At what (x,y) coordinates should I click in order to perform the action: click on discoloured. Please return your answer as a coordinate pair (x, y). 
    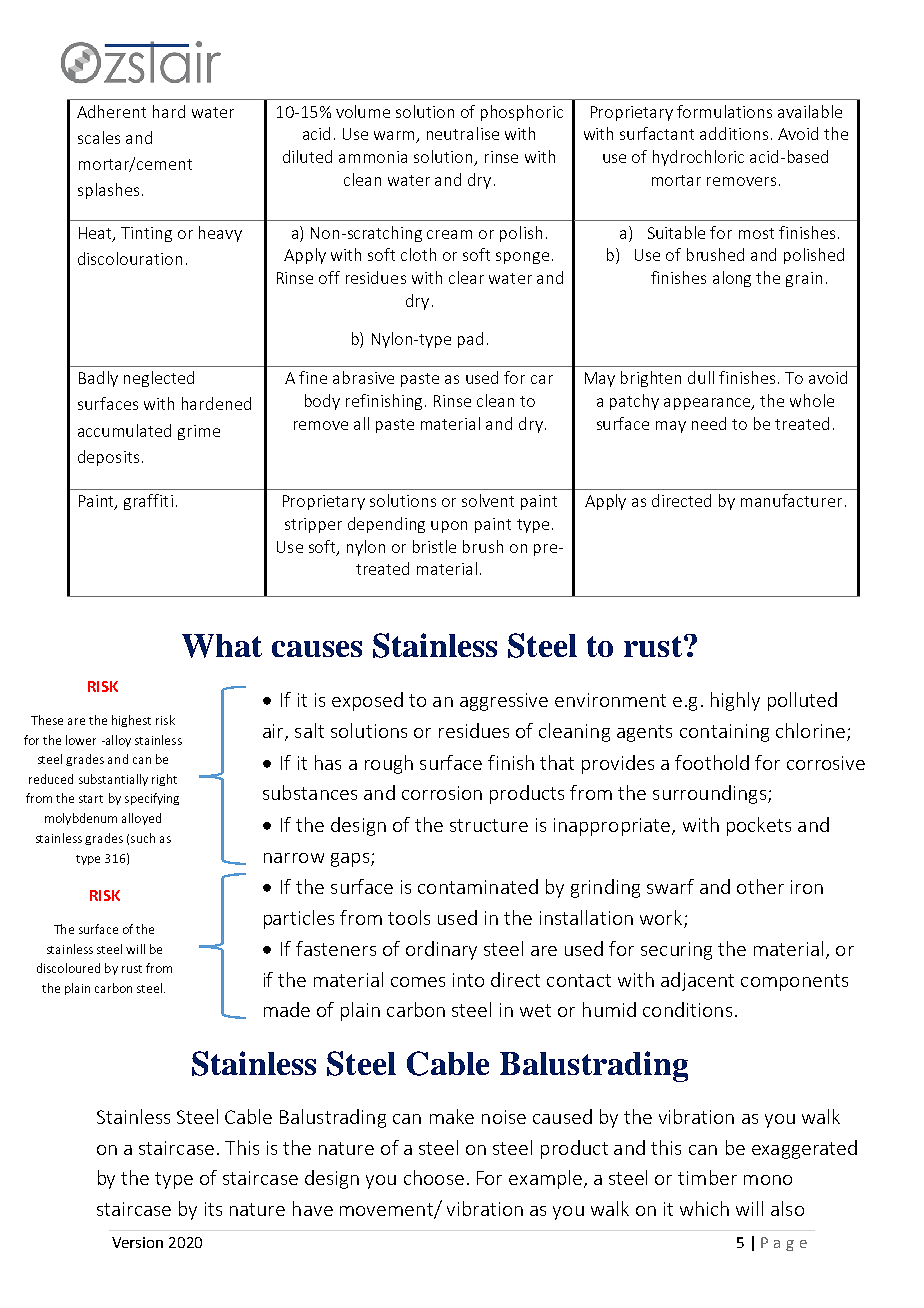
    Looking at the image, I should click on (68, 968).
